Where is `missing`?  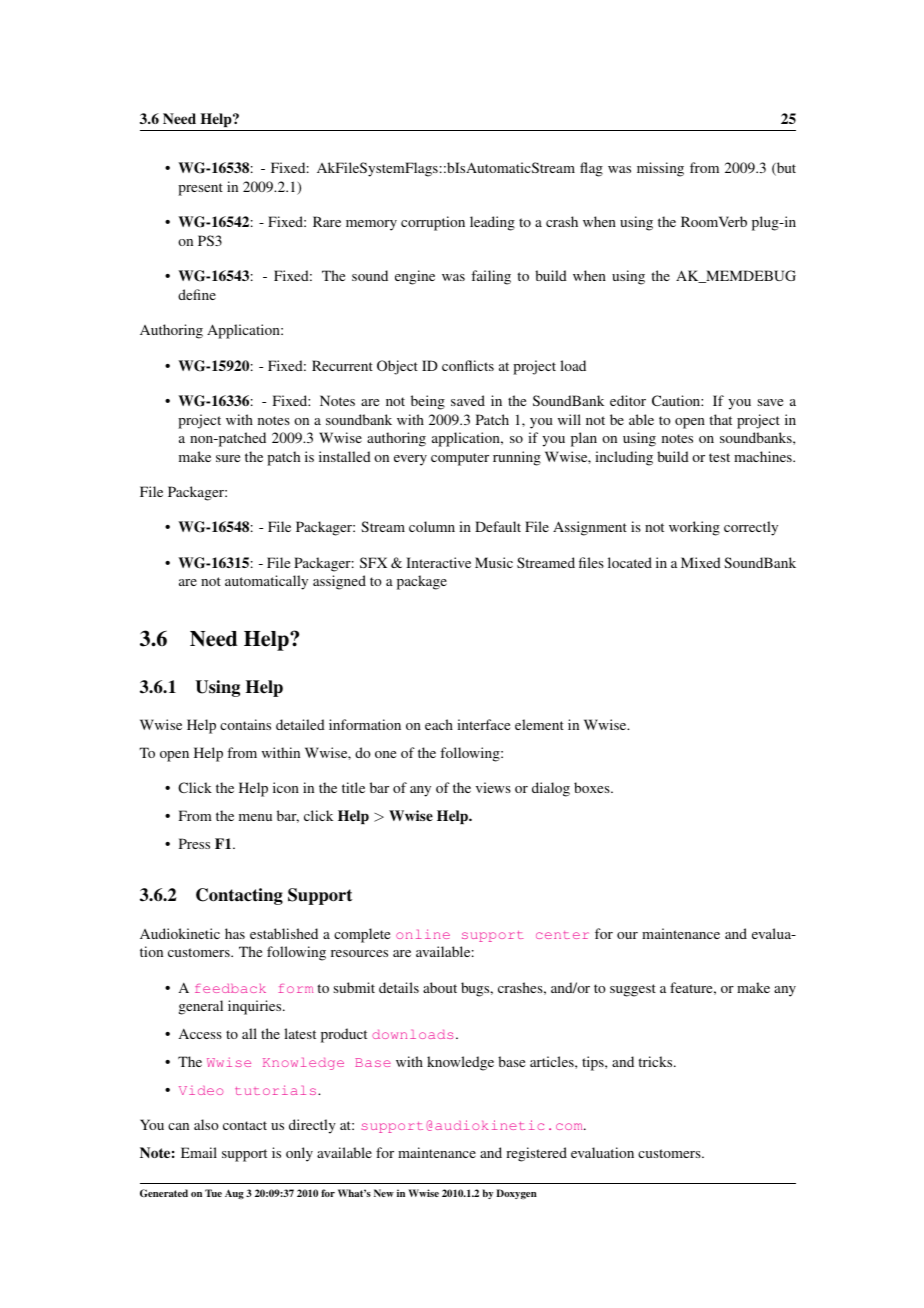
missing is located at coordinates (660, 169).
